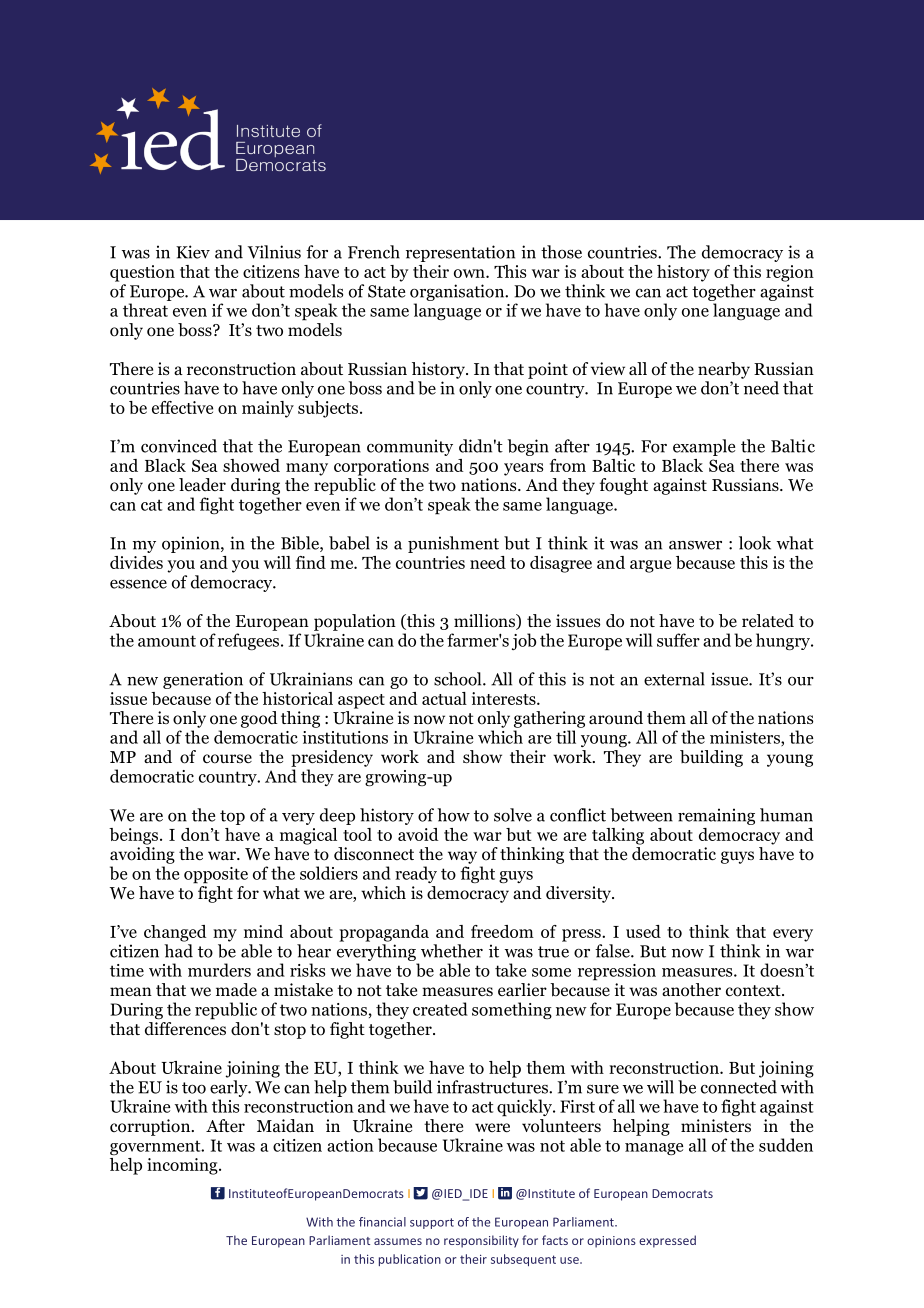 This page has height=1308, width=924. What do you see at coordinates (678, 640) in the page?
I see `suffer` at bounding box center [678, 640].
